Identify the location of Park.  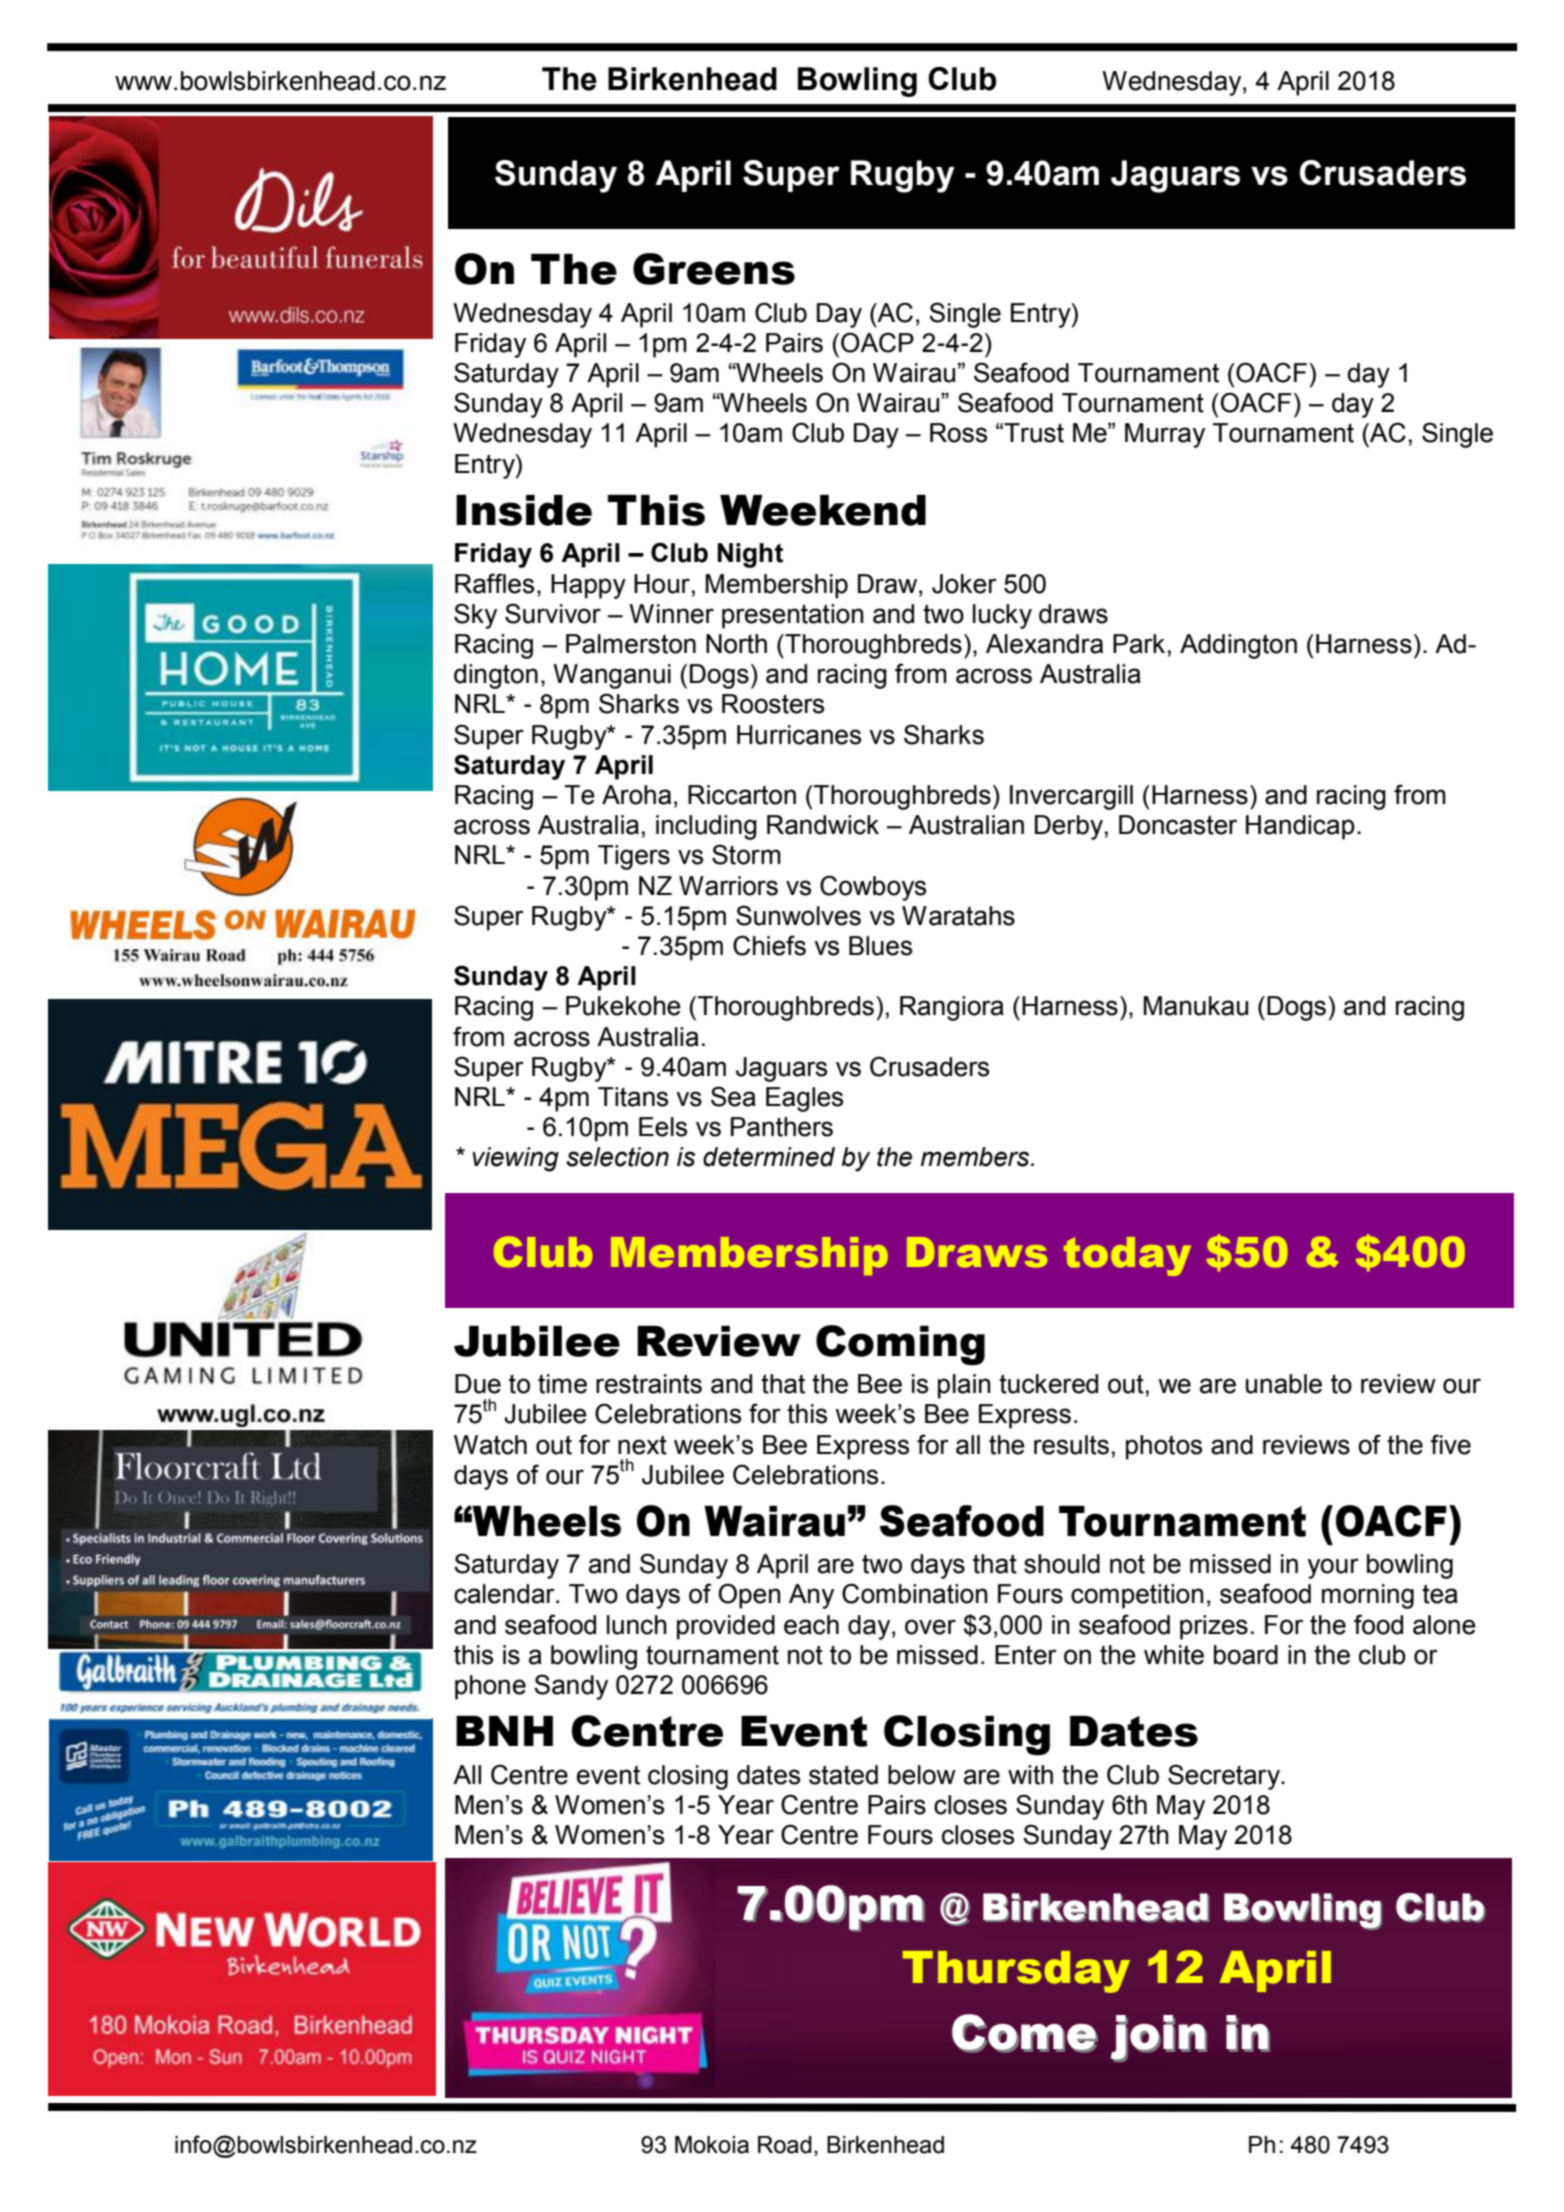
(1139, 644).
